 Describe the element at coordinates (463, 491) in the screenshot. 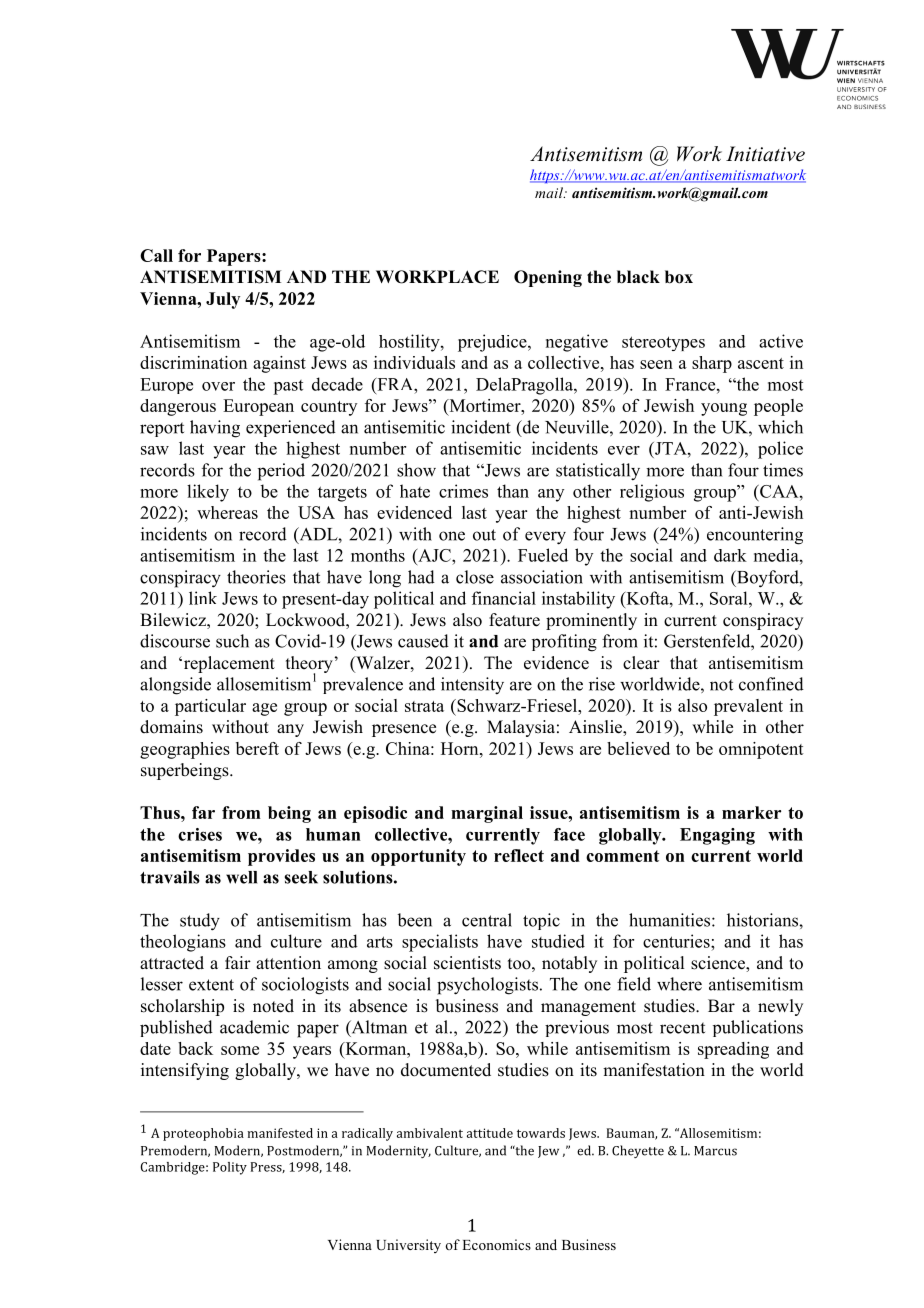

I see `crimes` at that location.
